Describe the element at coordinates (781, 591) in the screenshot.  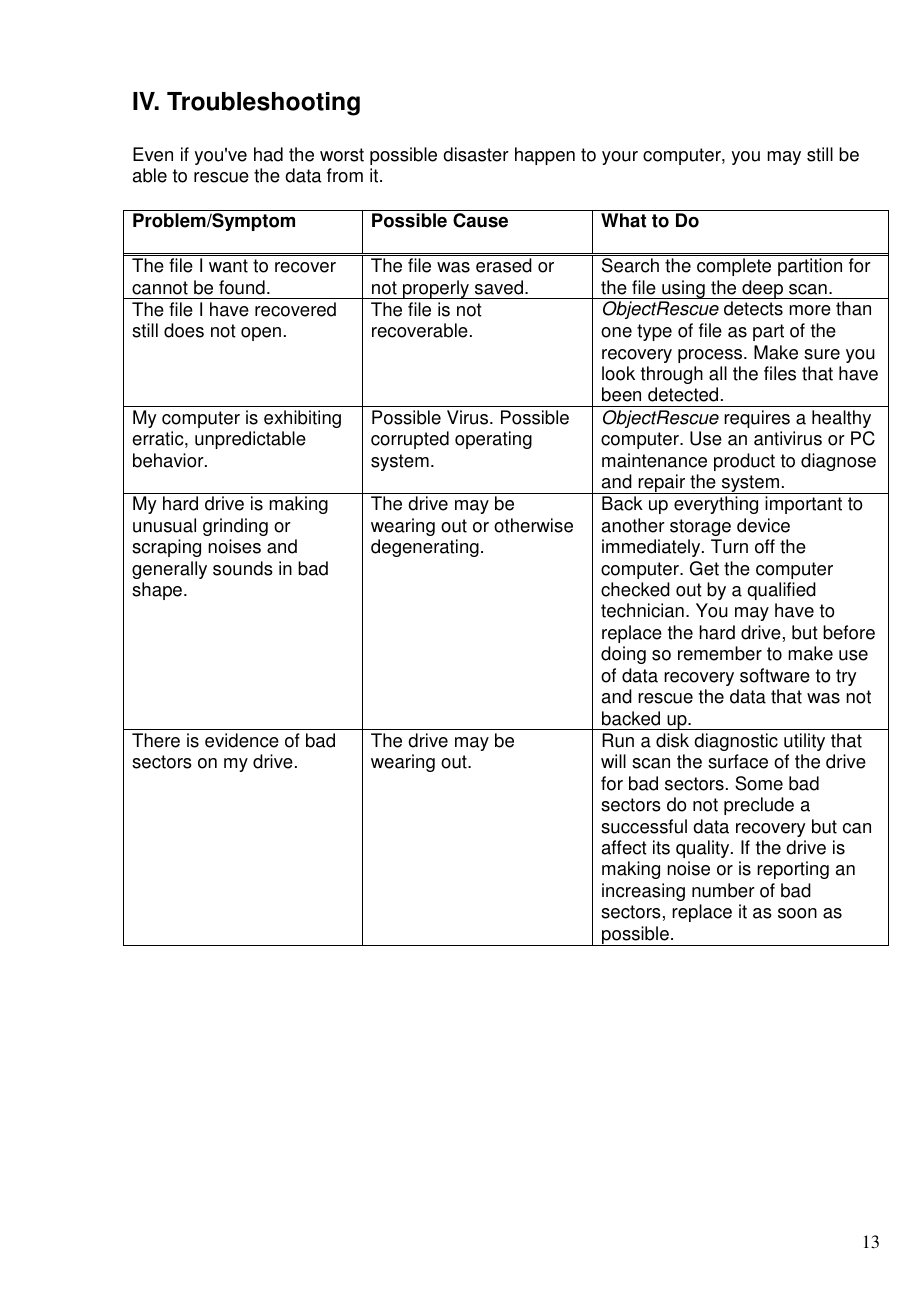
I see `qualified` at that location.
